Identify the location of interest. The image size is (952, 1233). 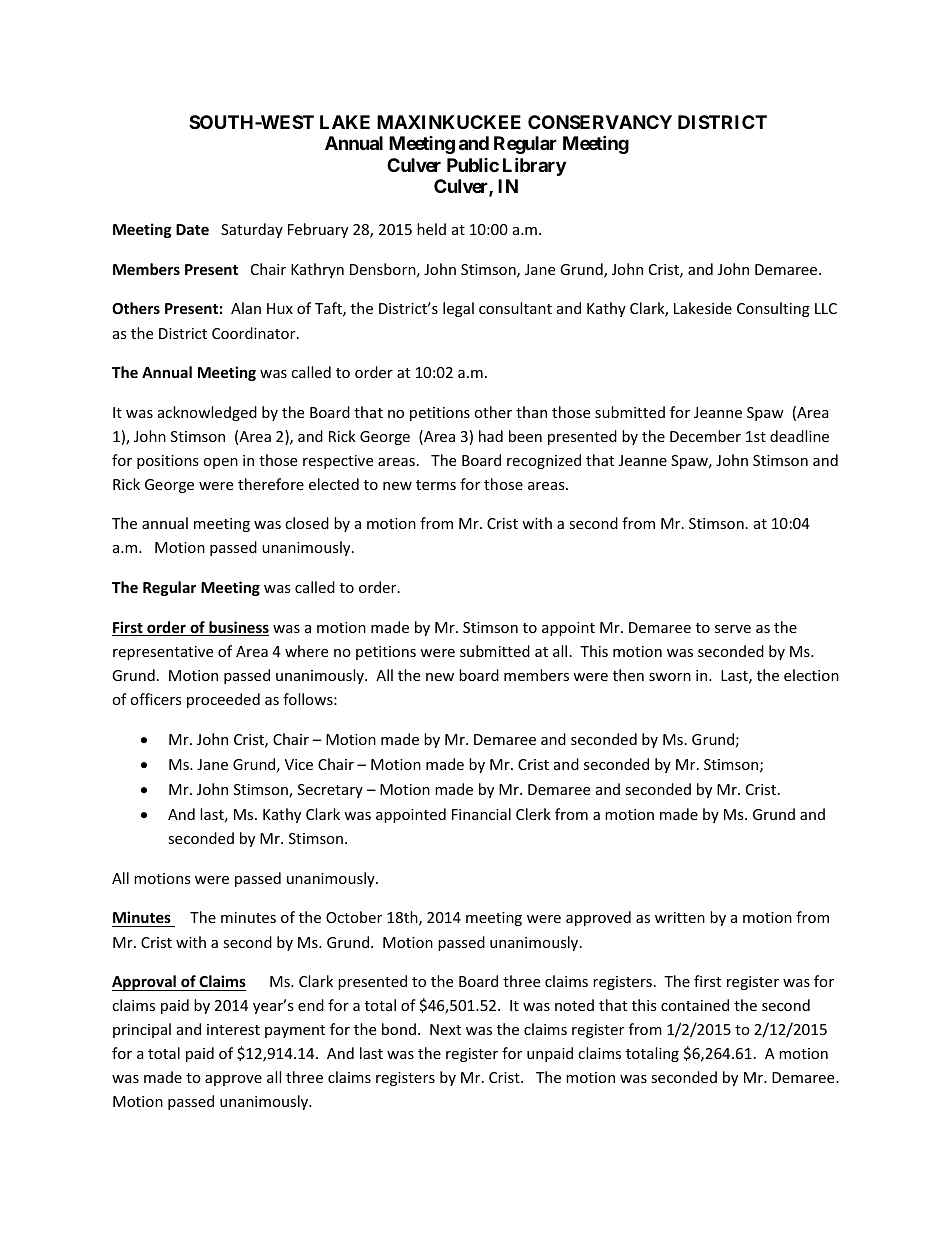
(233, 1029).
